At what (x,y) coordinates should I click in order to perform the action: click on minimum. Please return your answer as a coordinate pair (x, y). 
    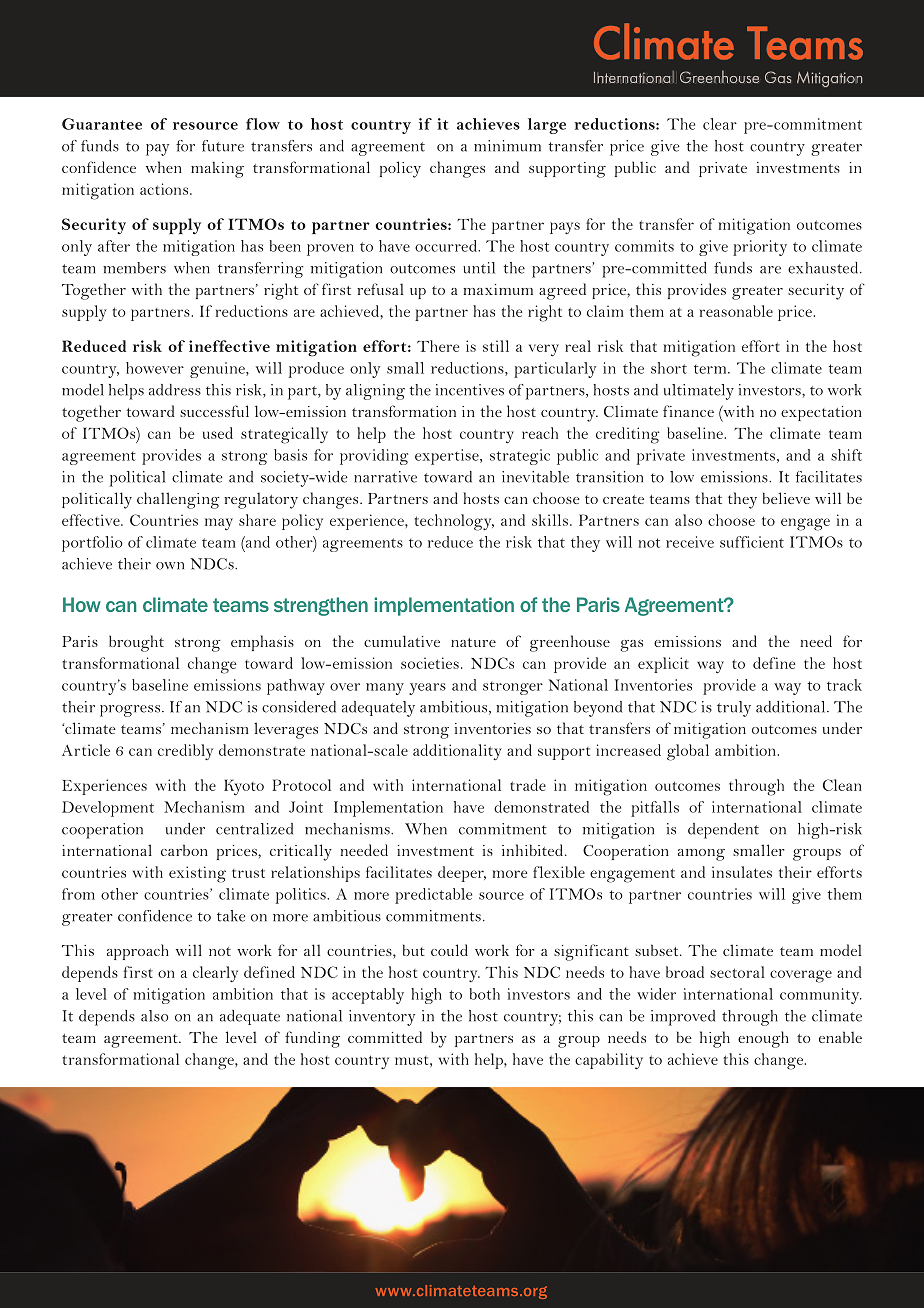
    Looking at the image, I should click on (507, 146).
